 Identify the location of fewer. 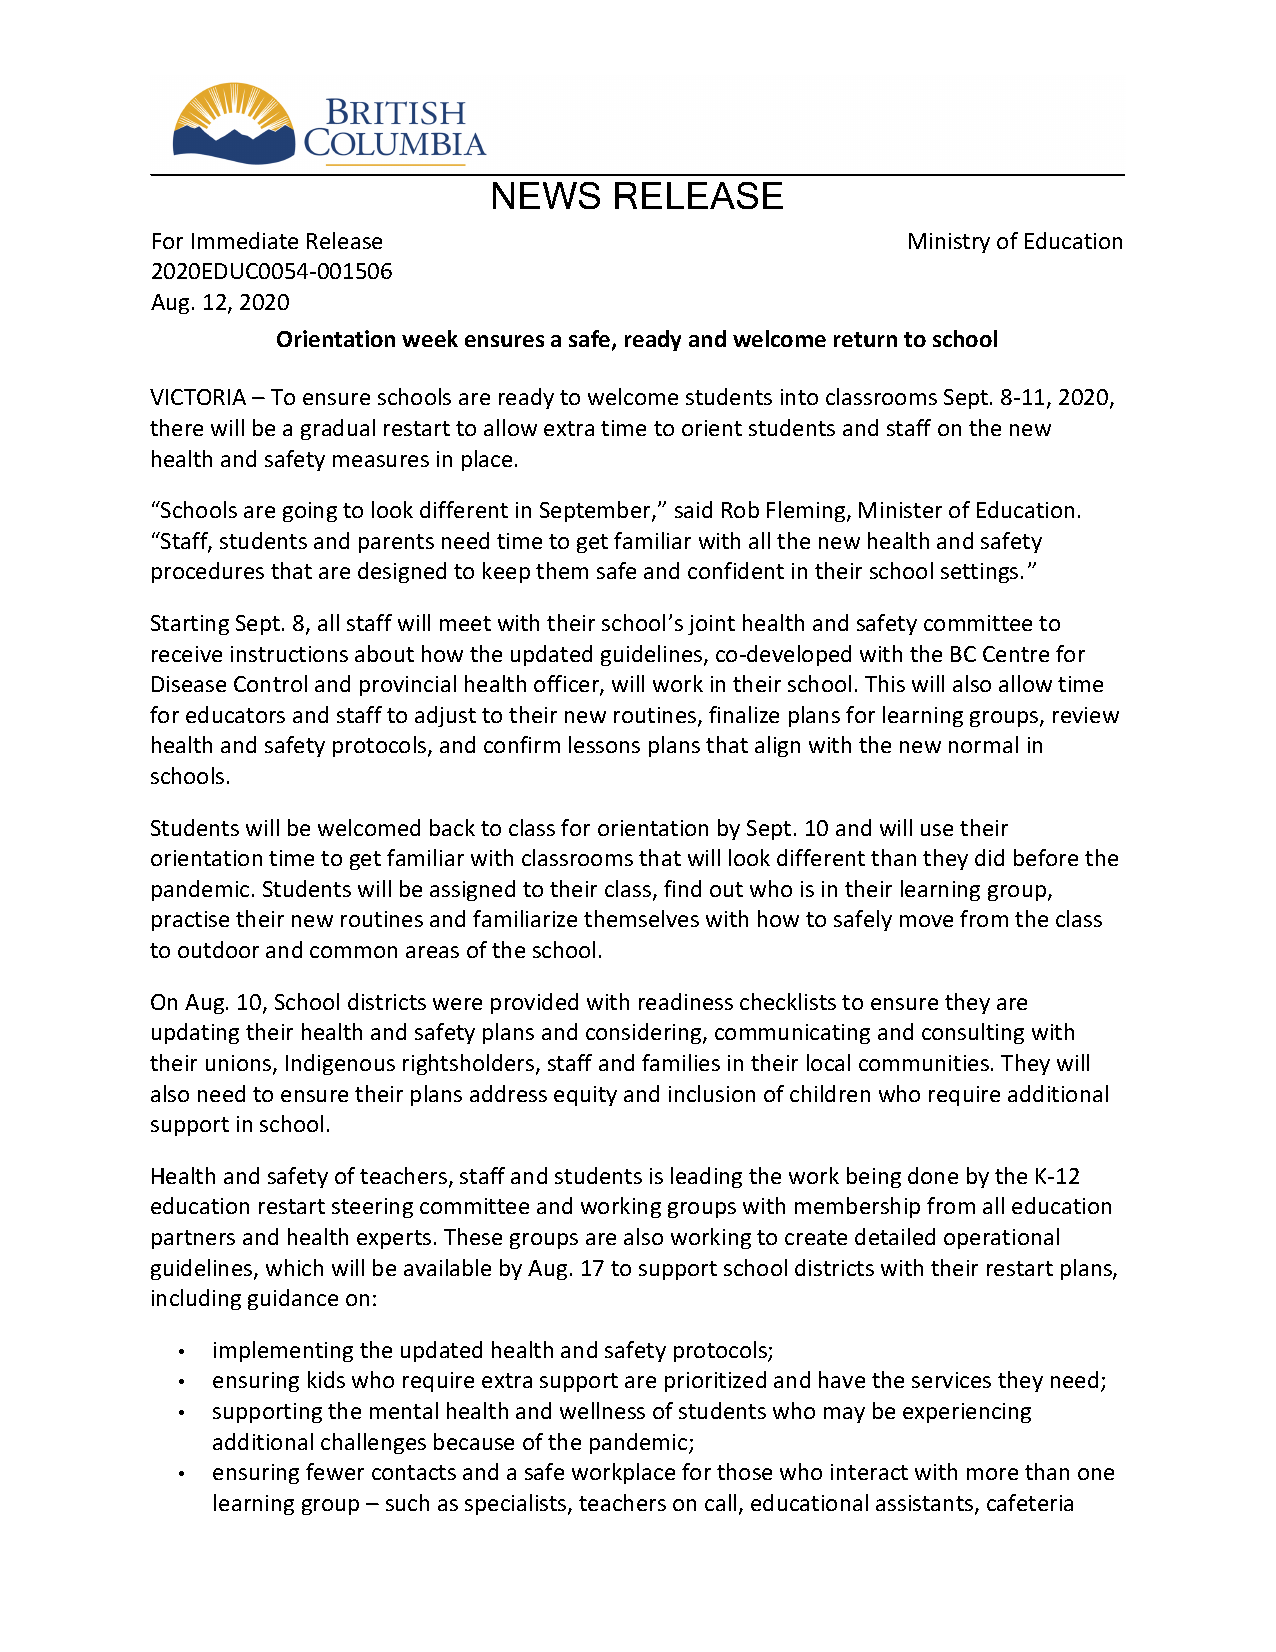
(335, 1471).
